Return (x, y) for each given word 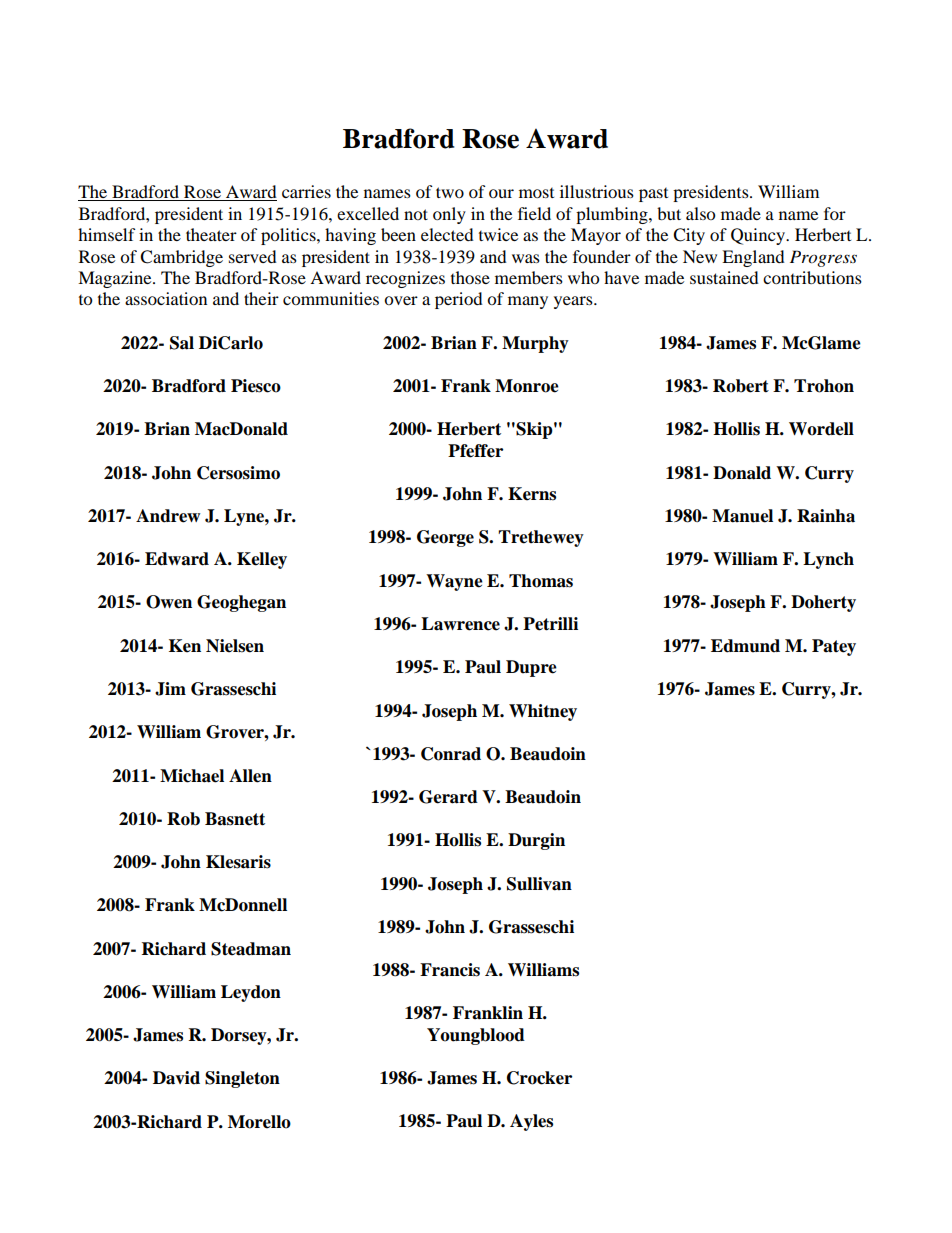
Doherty (823, 603)
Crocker (539, 1078)
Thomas (541, 581)
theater (211, 234)
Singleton (242, 1079)
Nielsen (235, 646)
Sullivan (539, 884)
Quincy (759, 236)
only (449, 215)
